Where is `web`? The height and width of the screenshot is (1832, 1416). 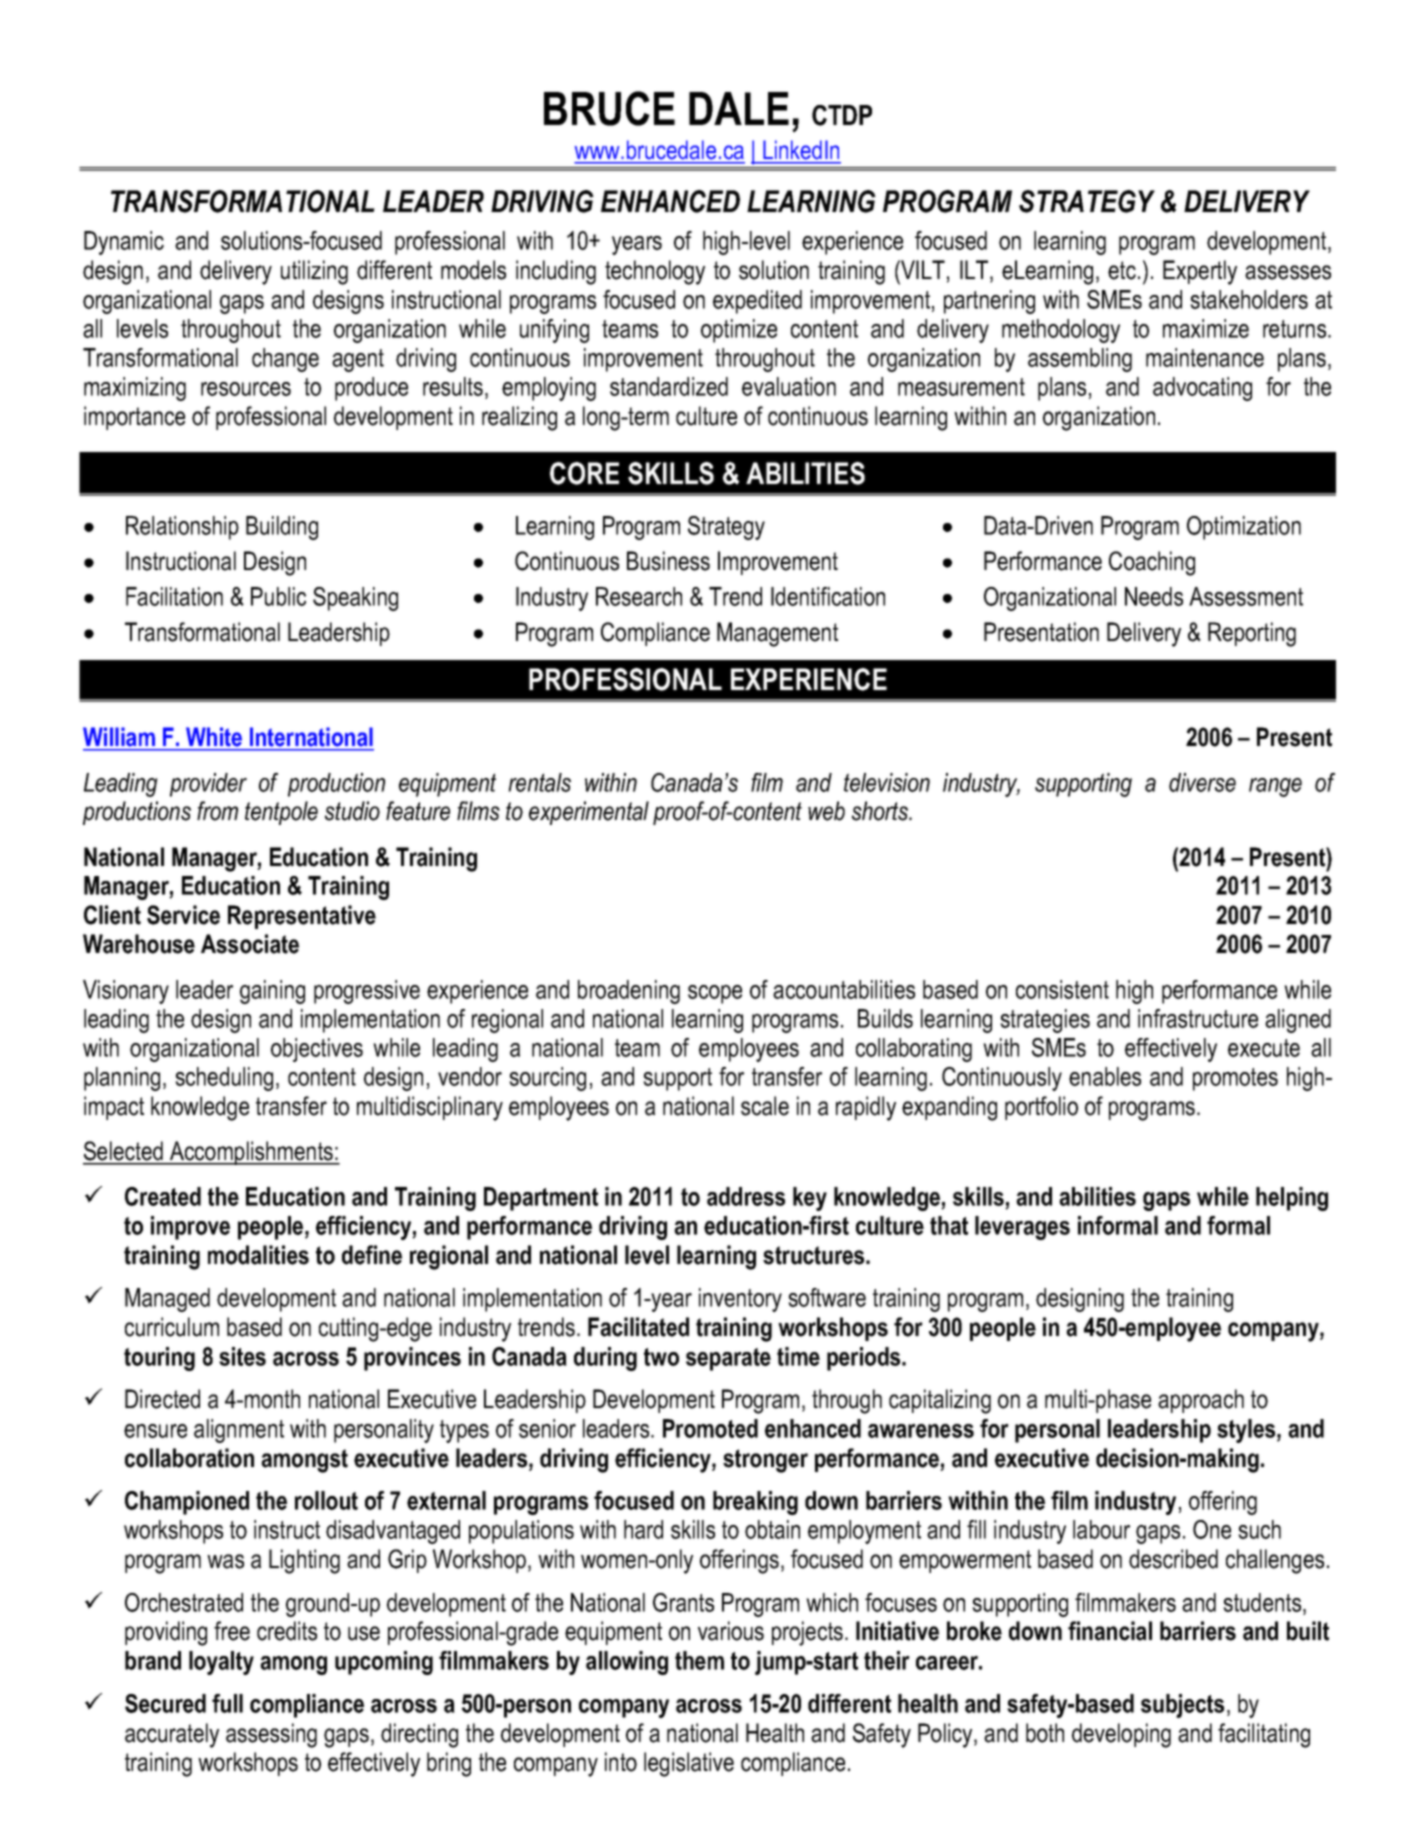 web is located at coordinates (826, 811).
